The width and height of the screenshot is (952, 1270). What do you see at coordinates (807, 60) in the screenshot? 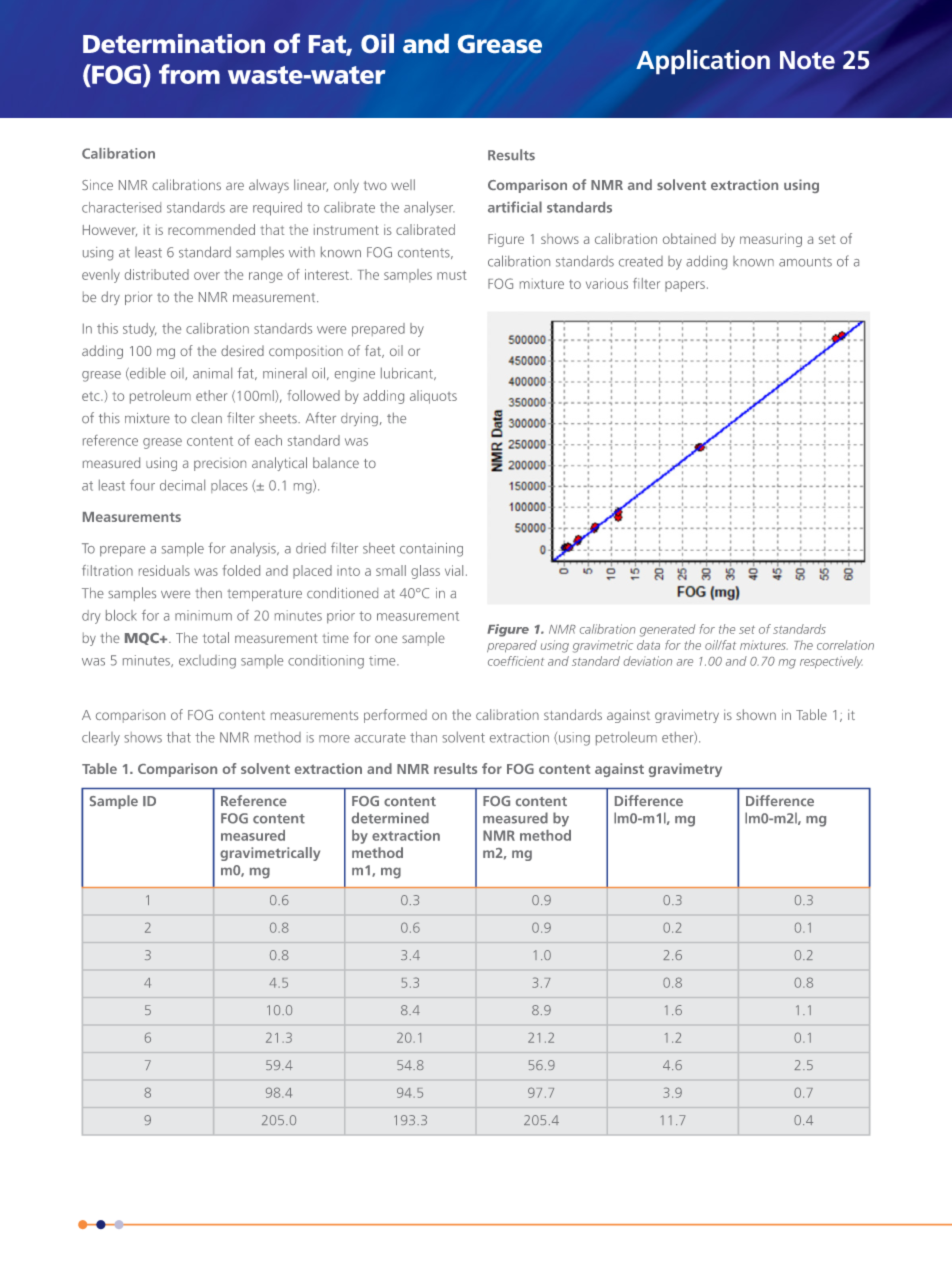
I see `Note` at bounding box center [807, 60].
